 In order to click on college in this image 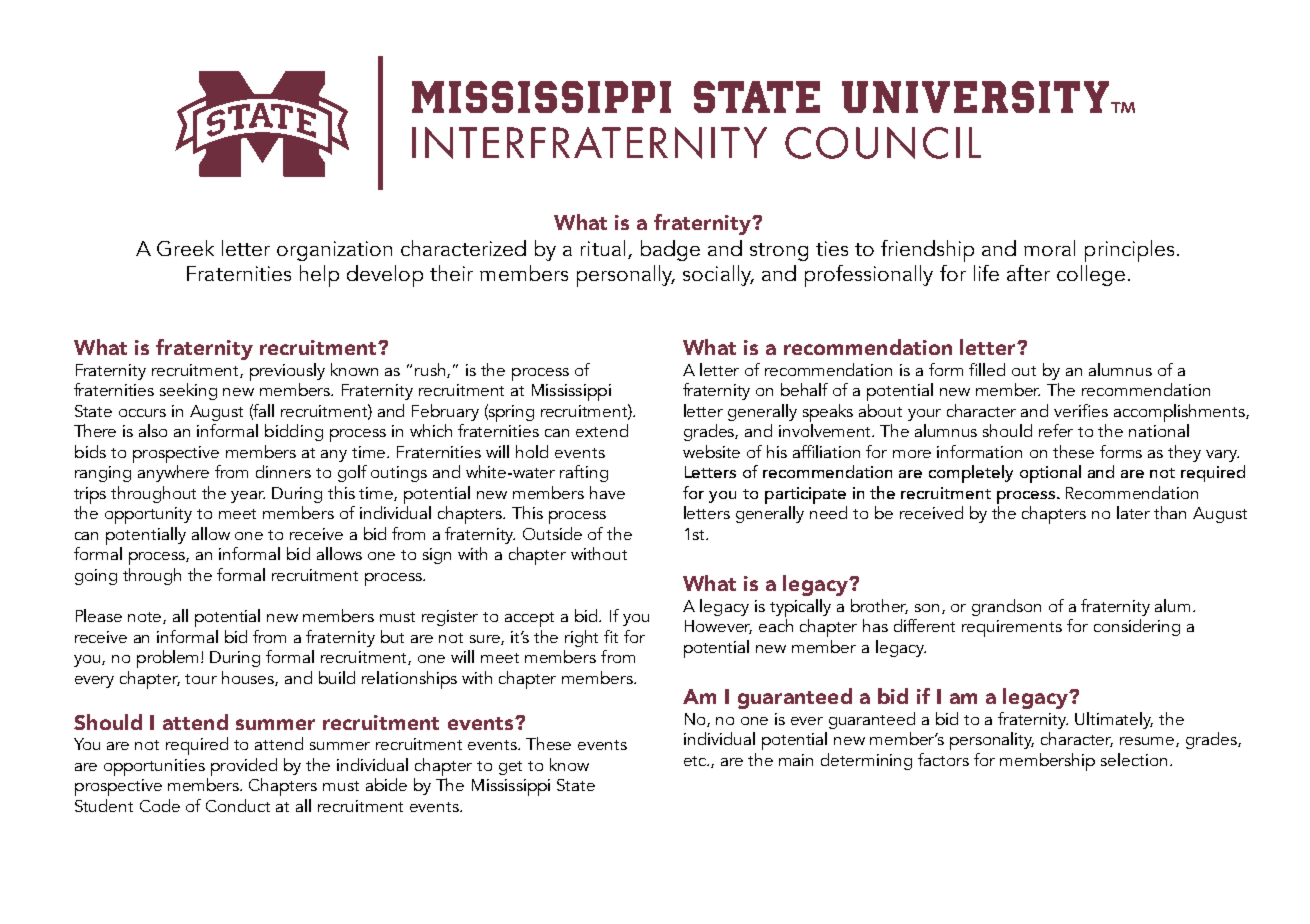, I will do `click(1091, 275)`.
